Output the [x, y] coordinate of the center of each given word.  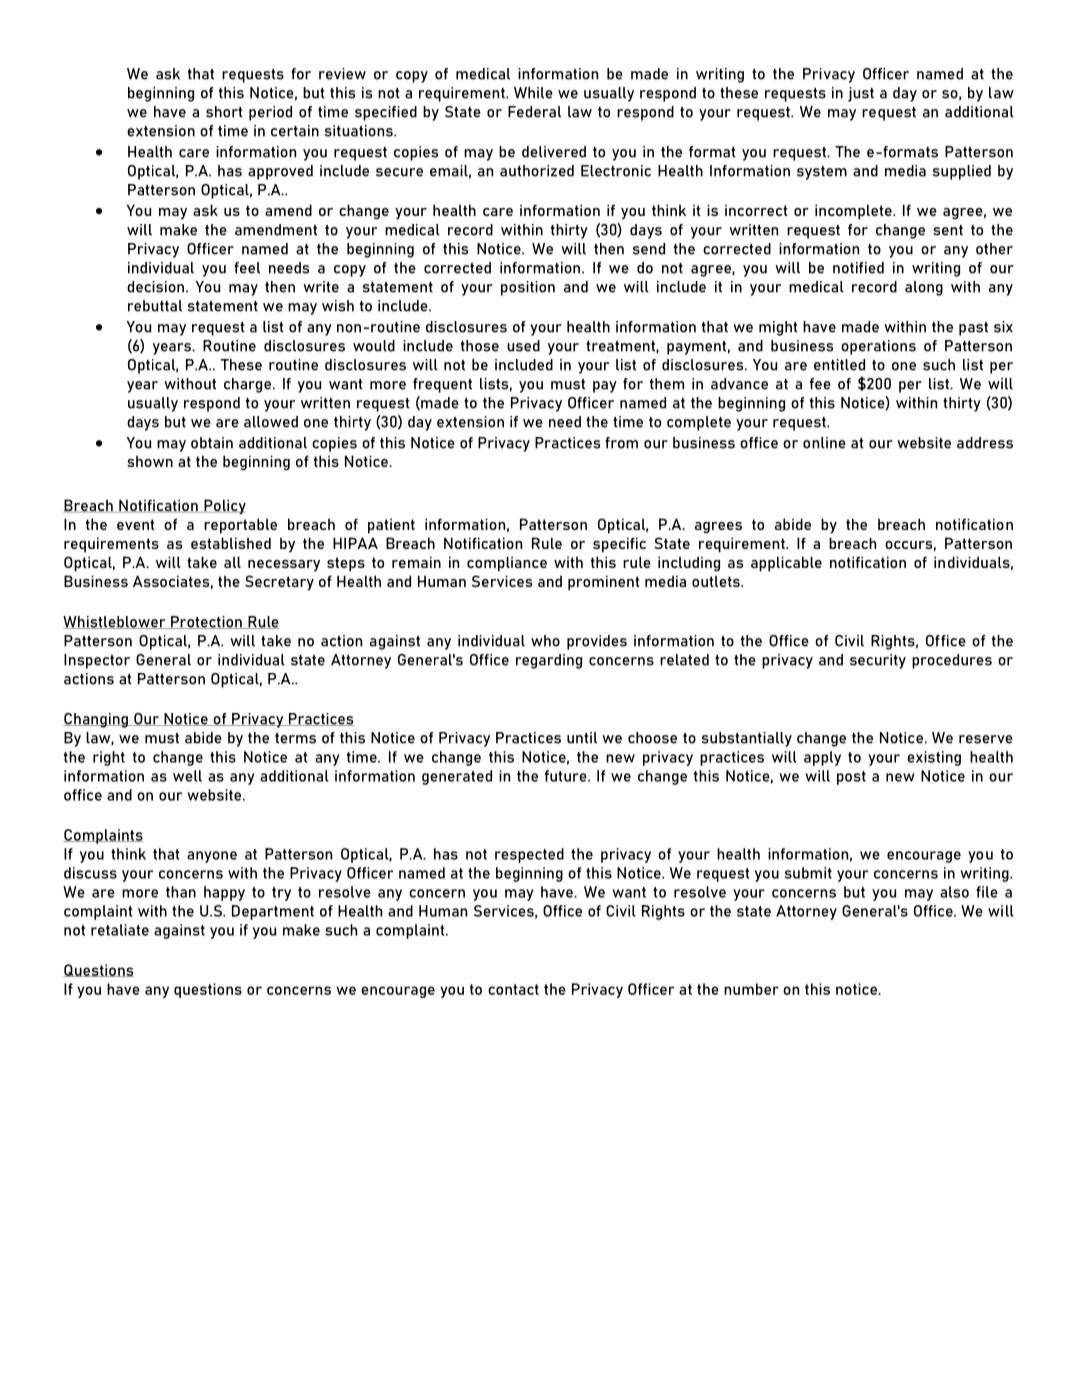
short [224, 112]
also [954, 892]
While [533, 93]
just [861, 94]
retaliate [120, 930]
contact [513, 989]
